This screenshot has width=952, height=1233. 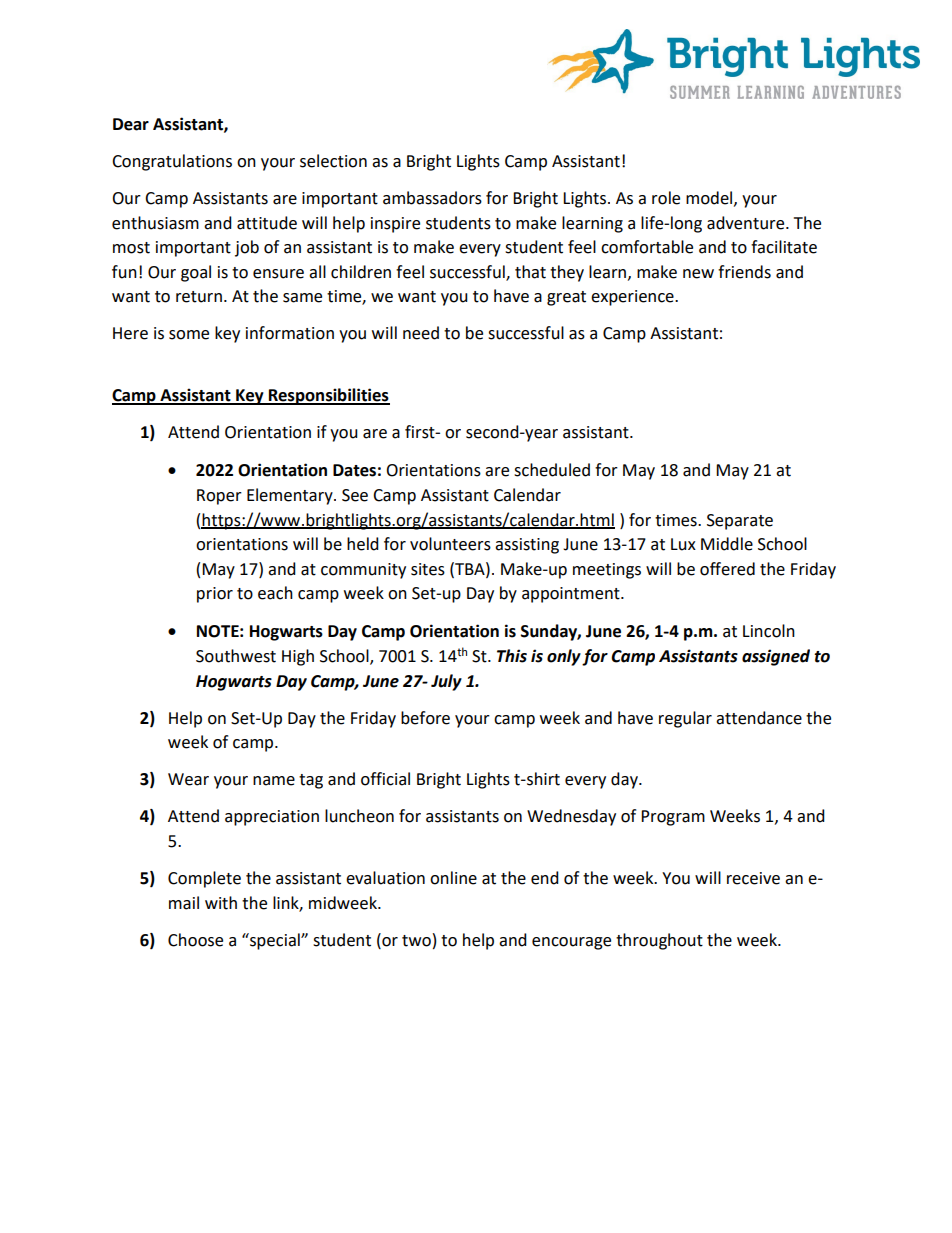 I want to click on prior, so click(x=215, y=595).
